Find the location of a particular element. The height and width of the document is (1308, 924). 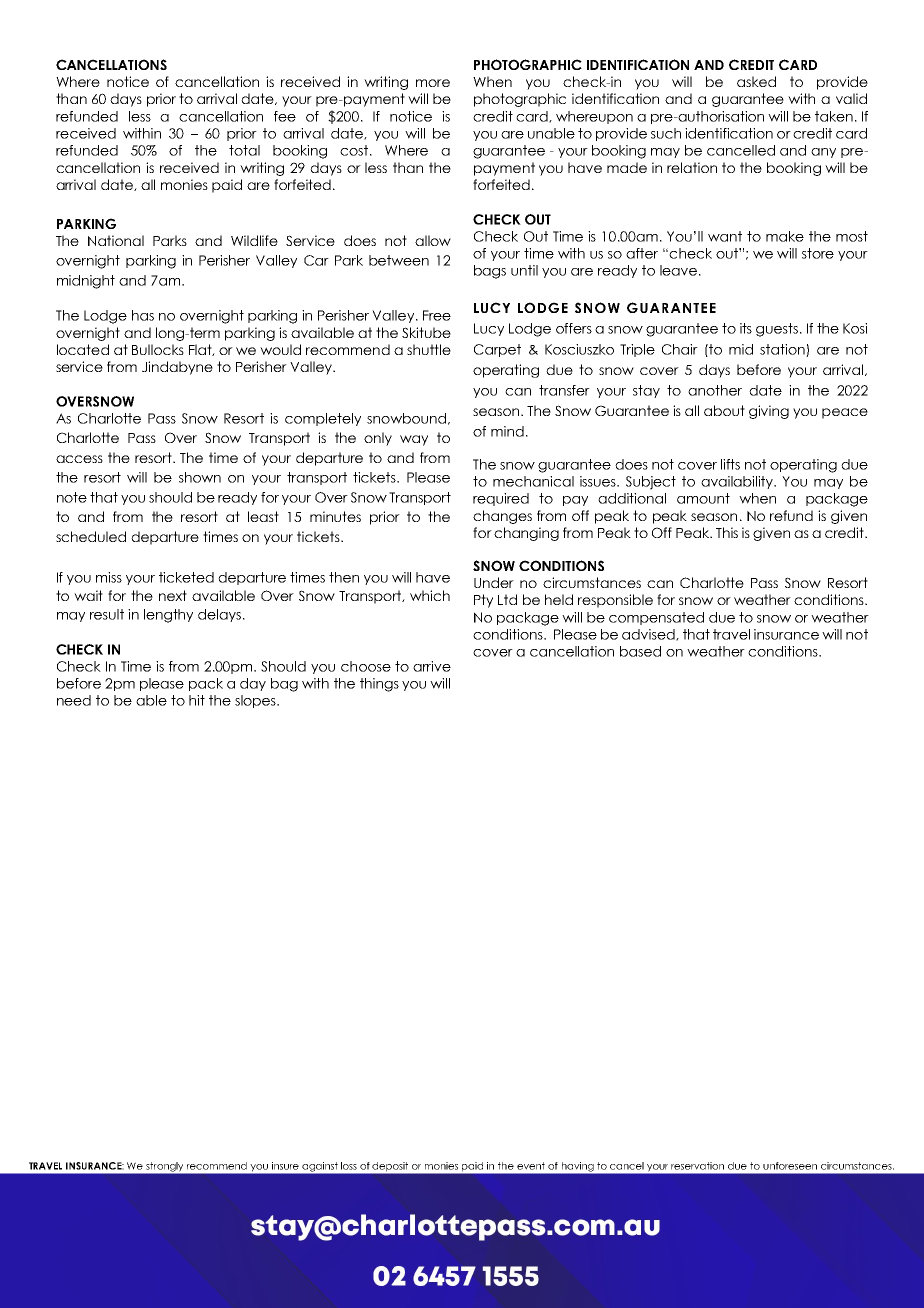

hit is located at coordinates (197, 700).
